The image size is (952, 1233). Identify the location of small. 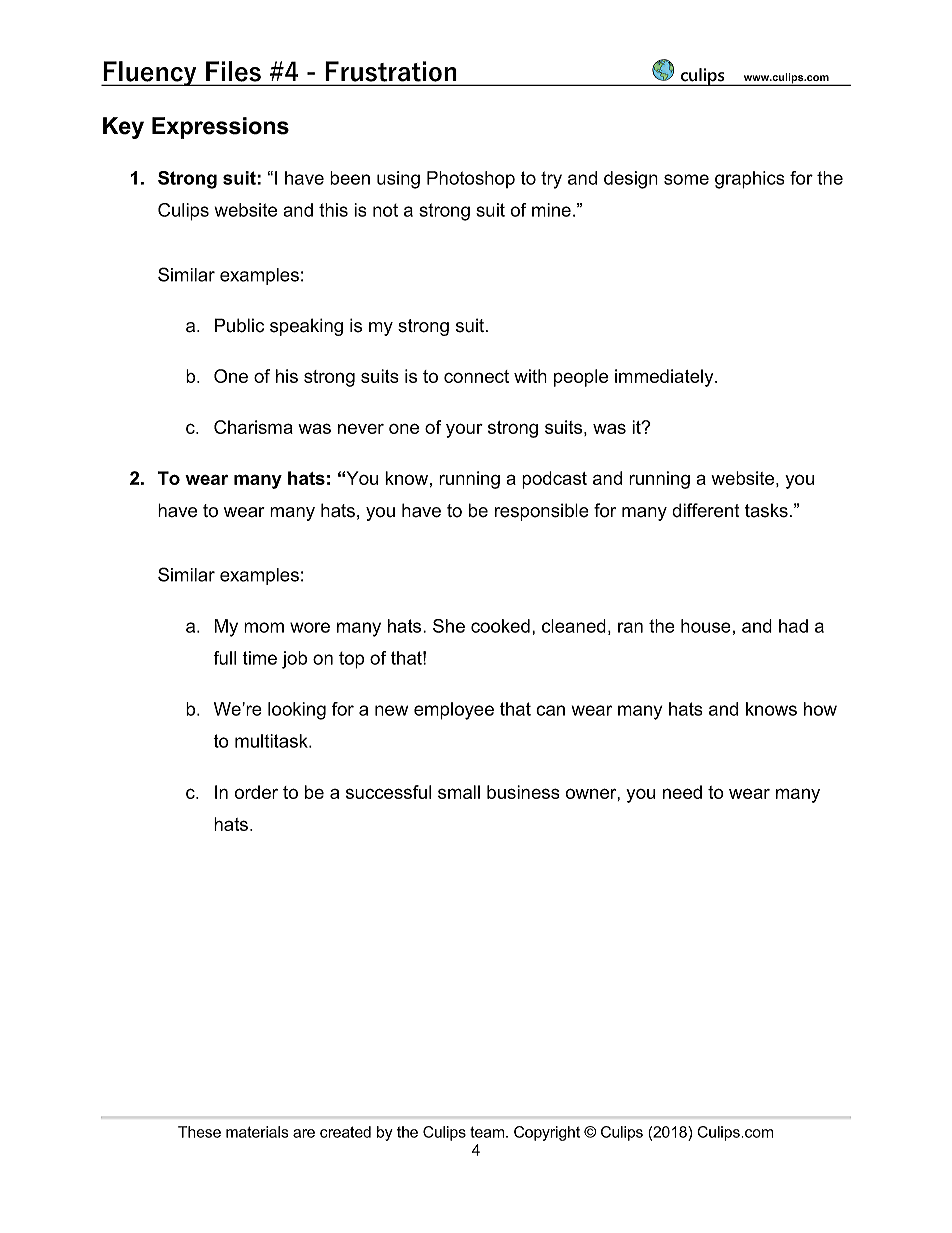
(459, 792).
